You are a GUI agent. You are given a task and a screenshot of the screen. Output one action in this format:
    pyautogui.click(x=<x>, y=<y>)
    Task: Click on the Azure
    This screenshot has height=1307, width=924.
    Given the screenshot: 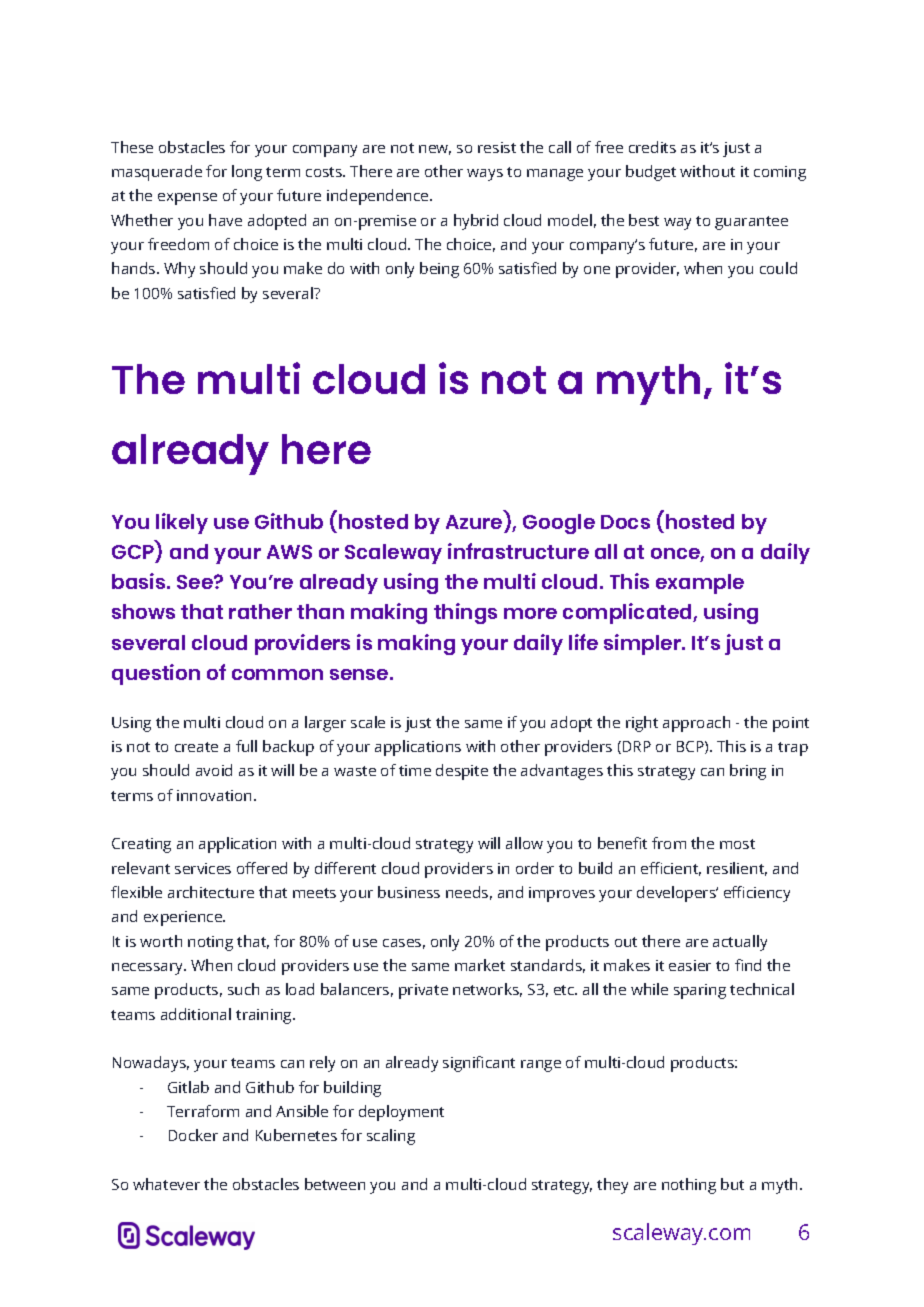 What is the action you would take?
    pyautogui.click(x=474, y=522)
